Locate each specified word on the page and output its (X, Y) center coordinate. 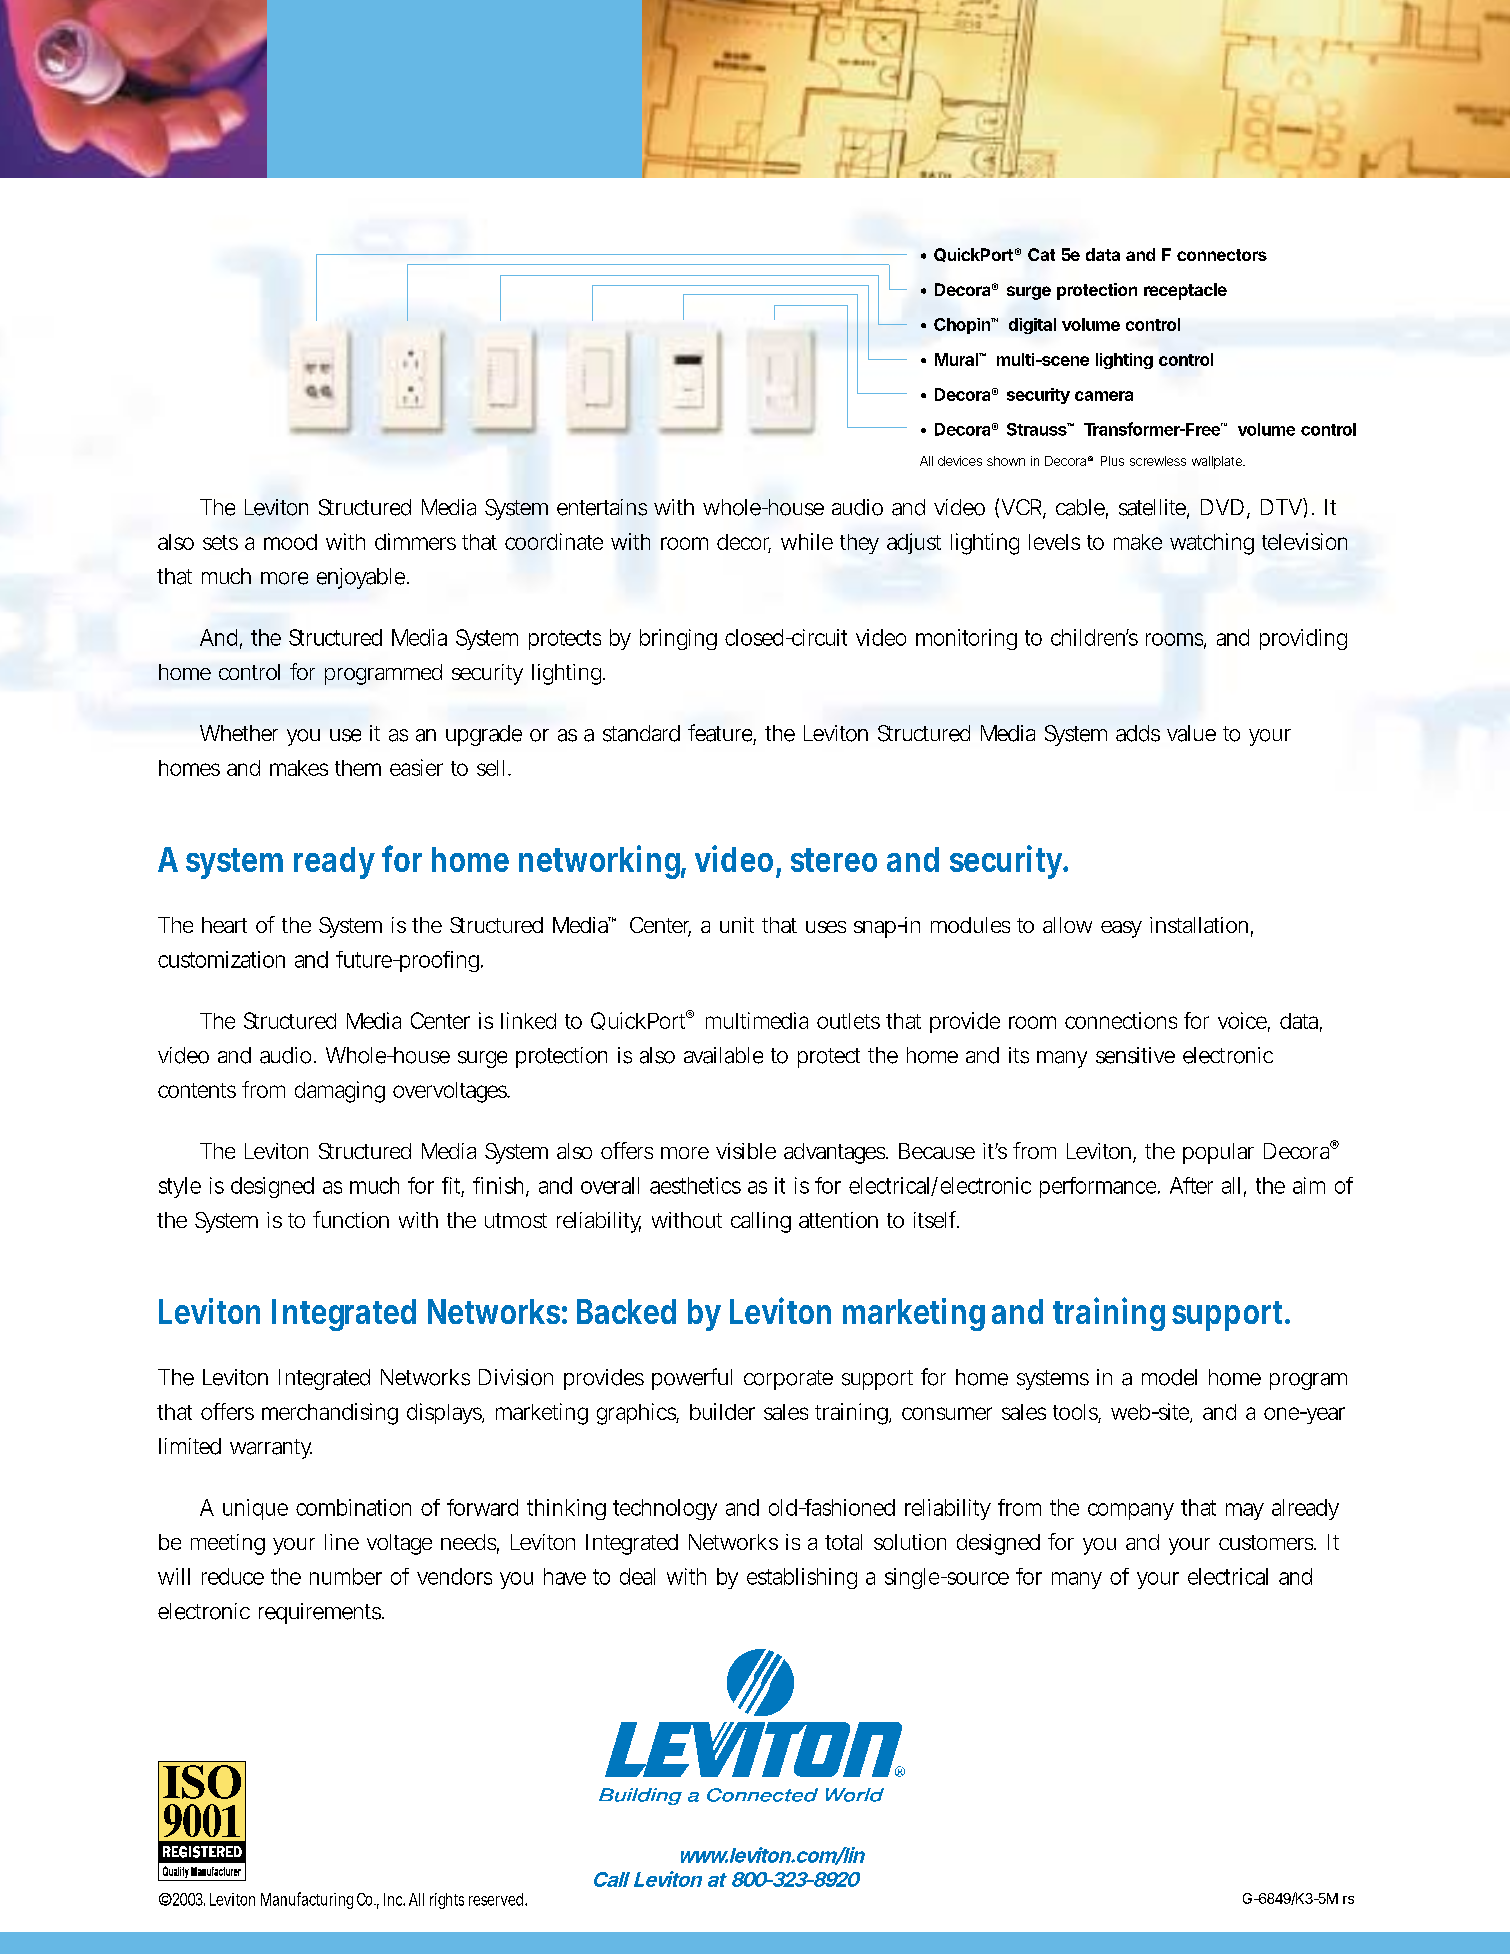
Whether (239, 733)
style (179, 1187)
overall (610, 1185)
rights (447, 1901)
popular (1218, 1153)
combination (353, 1507)
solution (910, 1542)
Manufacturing (307, 1900)
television (1304, 541)
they (859, 544)
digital (1032, 326)
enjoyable (360, 578)
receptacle (1185, 291)
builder (722, 1411)
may (1244, 1511)
